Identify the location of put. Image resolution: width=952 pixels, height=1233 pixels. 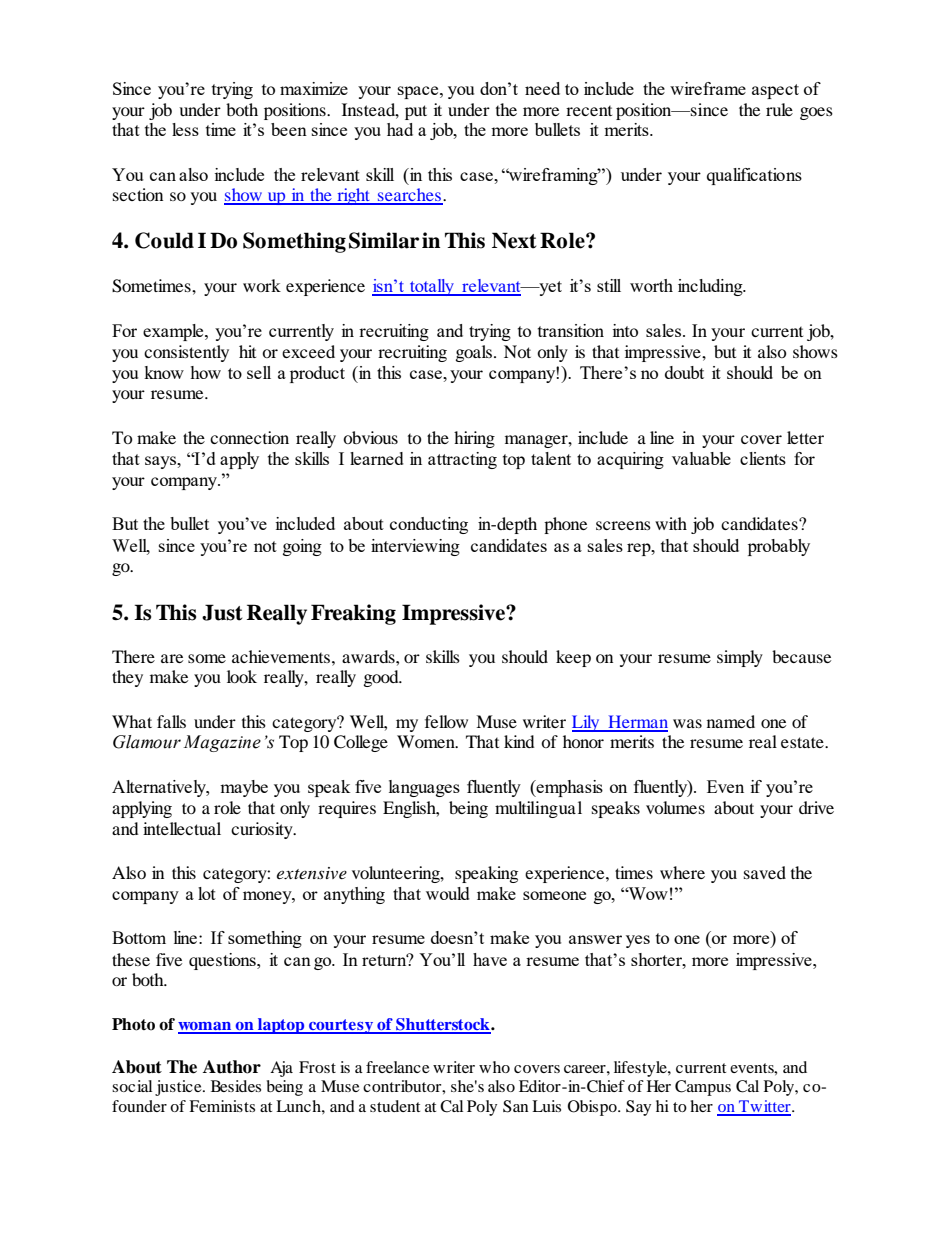
(416, 112).
